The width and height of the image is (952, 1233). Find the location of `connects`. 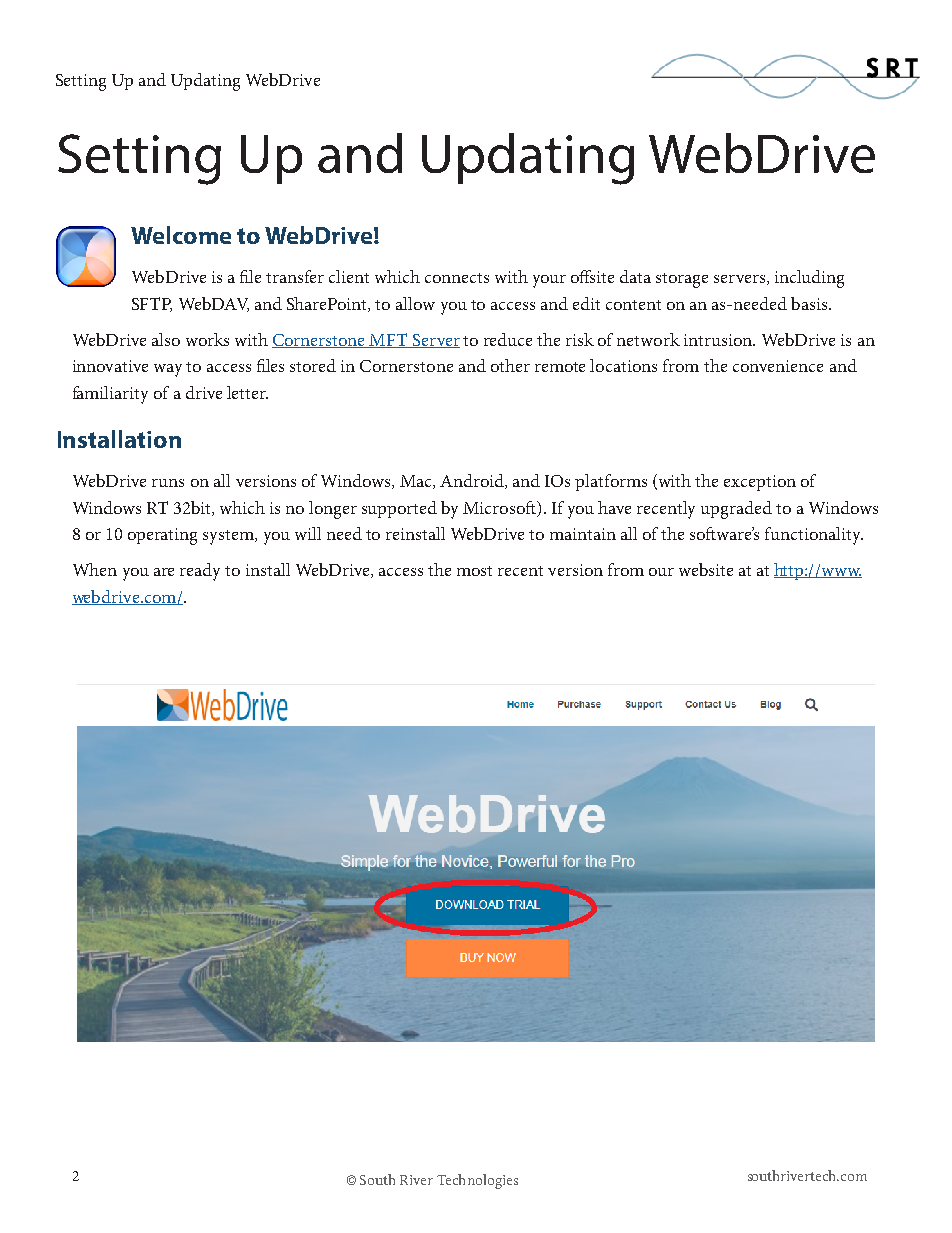

connects is located at coordinates (457, 278).
